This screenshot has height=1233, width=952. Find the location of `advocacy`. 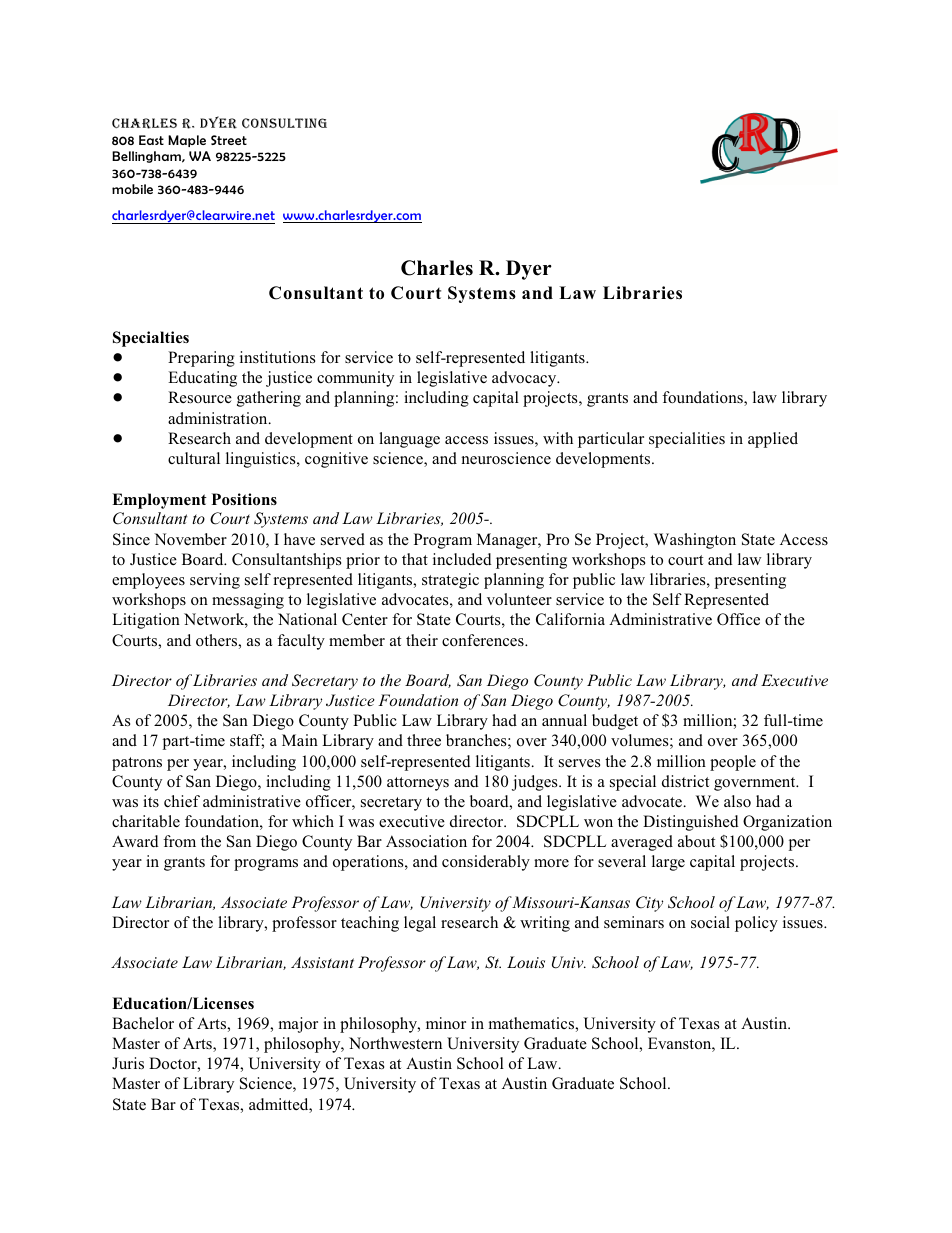

advocacy is located at coordinates (525, 379).
